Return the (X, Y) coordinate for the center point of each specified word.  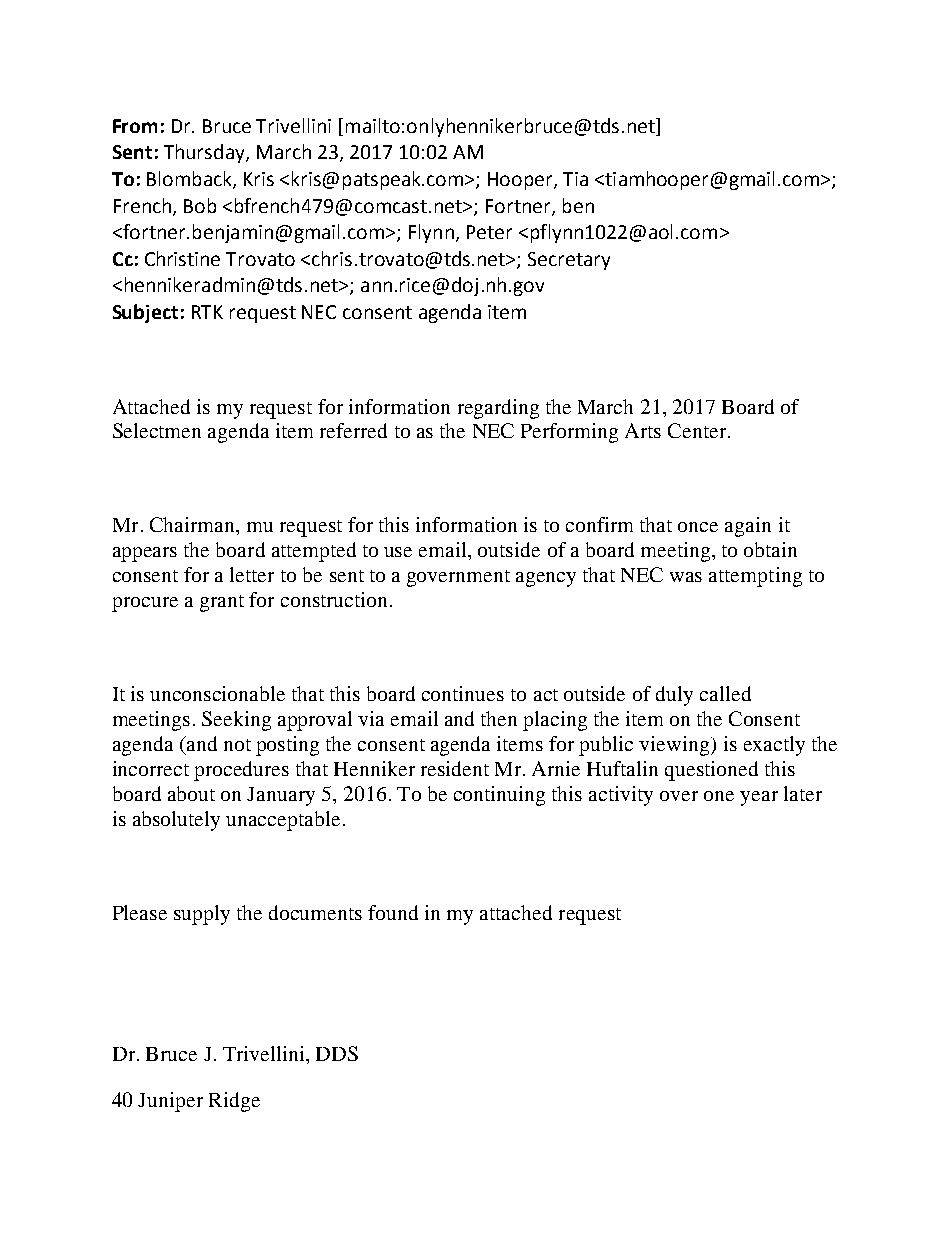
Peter (489, 232)
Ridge (234, 1102)
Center (698, 430)
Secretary (569, 261)
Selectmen (157, 430)
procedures (241, 771)
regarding (498, 409)
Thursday (205, 153)
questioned (711, 771)
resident (455, 768)
